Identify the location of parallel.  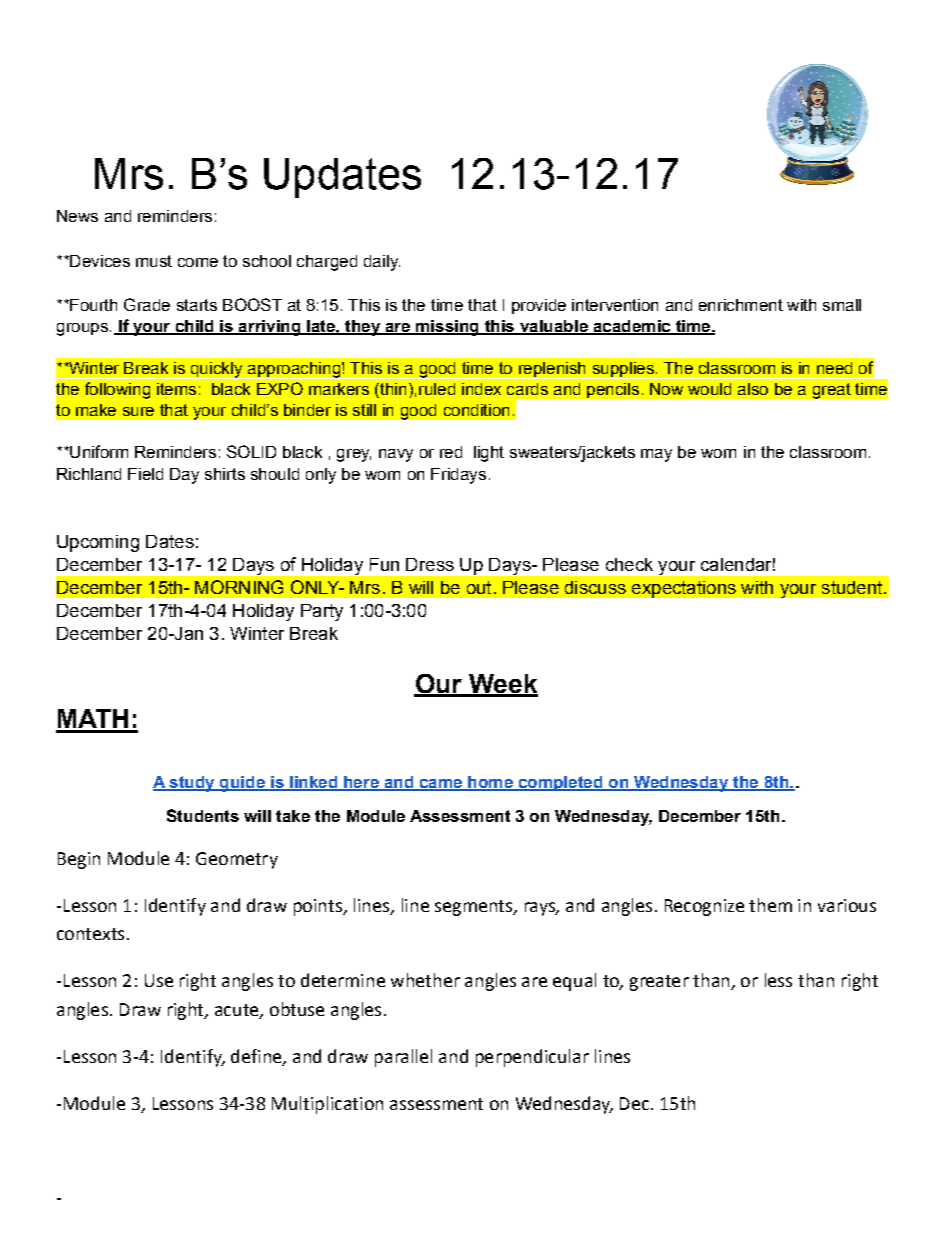
(403, 1058).
